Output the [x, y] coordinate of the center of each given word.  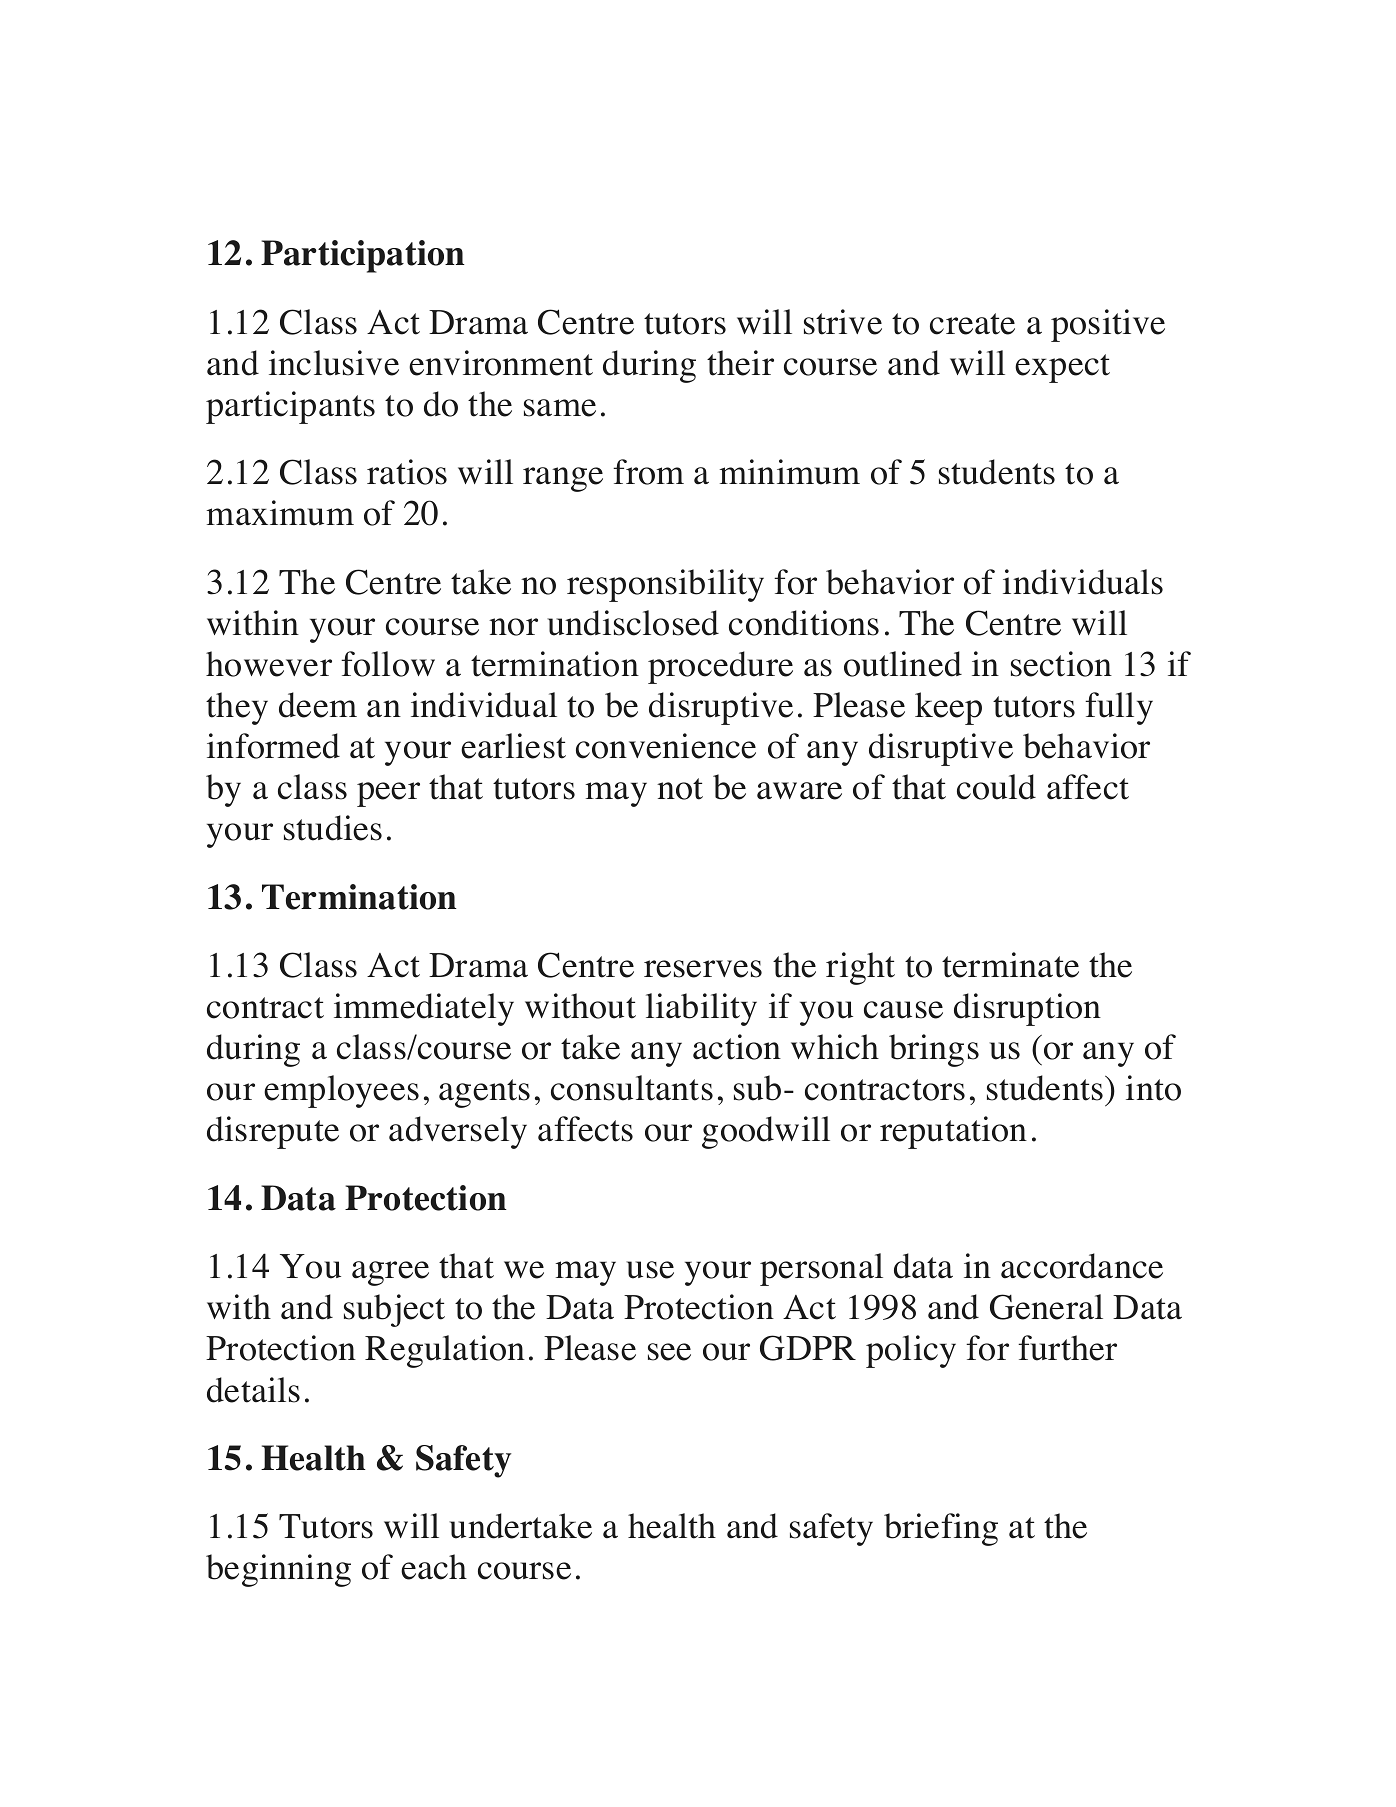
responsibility [665, 585]
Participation [363, 256]
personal [821, 1269]
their [740, 363]
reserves [703, 969]
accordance [1082, 1266]
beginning [278, 1570]
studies [333, 828]
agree [390, 1273]
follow [388, 664]
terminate [1010, 965]
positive [1108, 325]
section [1061, 664]
